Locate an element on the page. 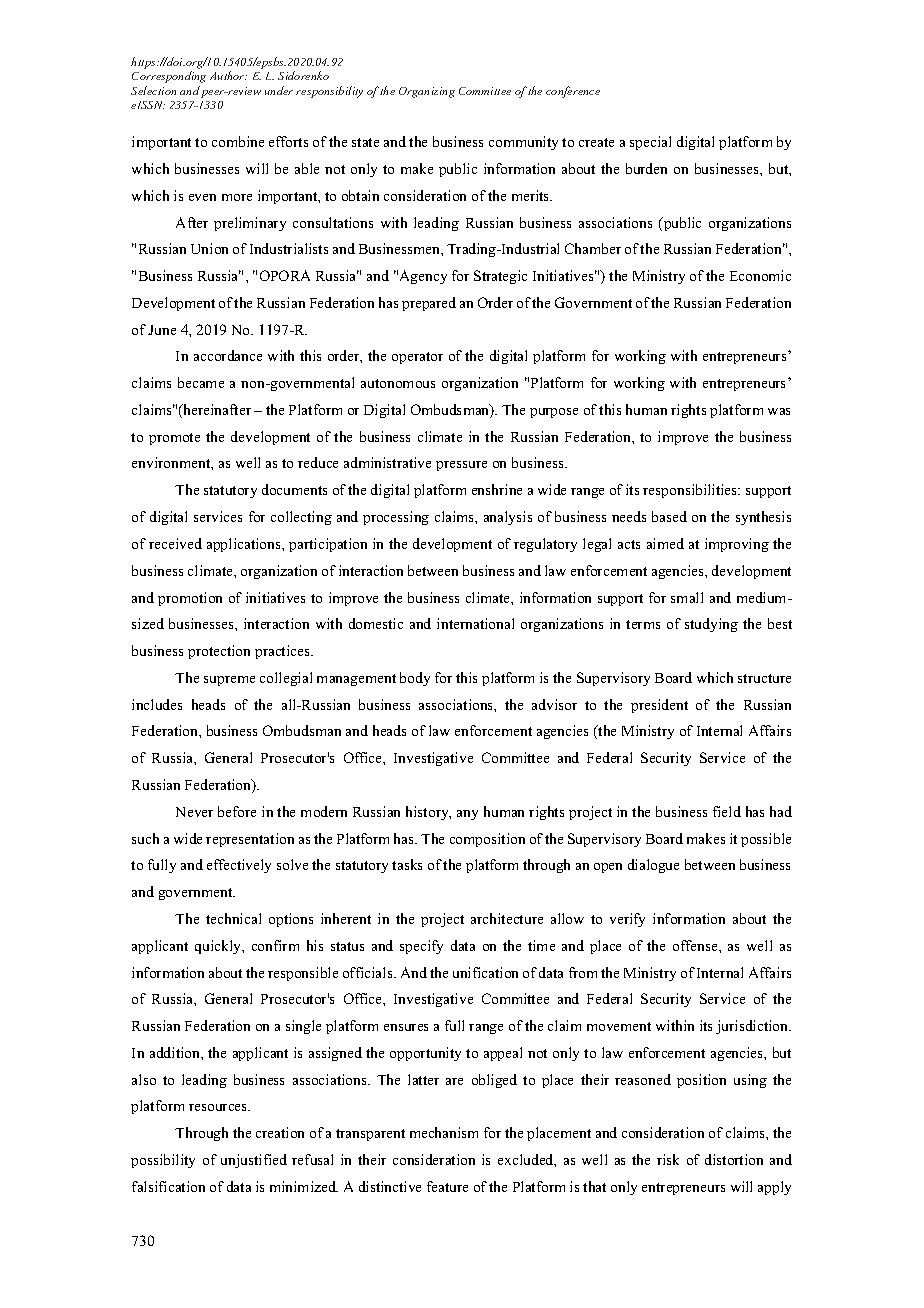 The image size is (924, 1308). architecture is located at coordinates (507, 918).
